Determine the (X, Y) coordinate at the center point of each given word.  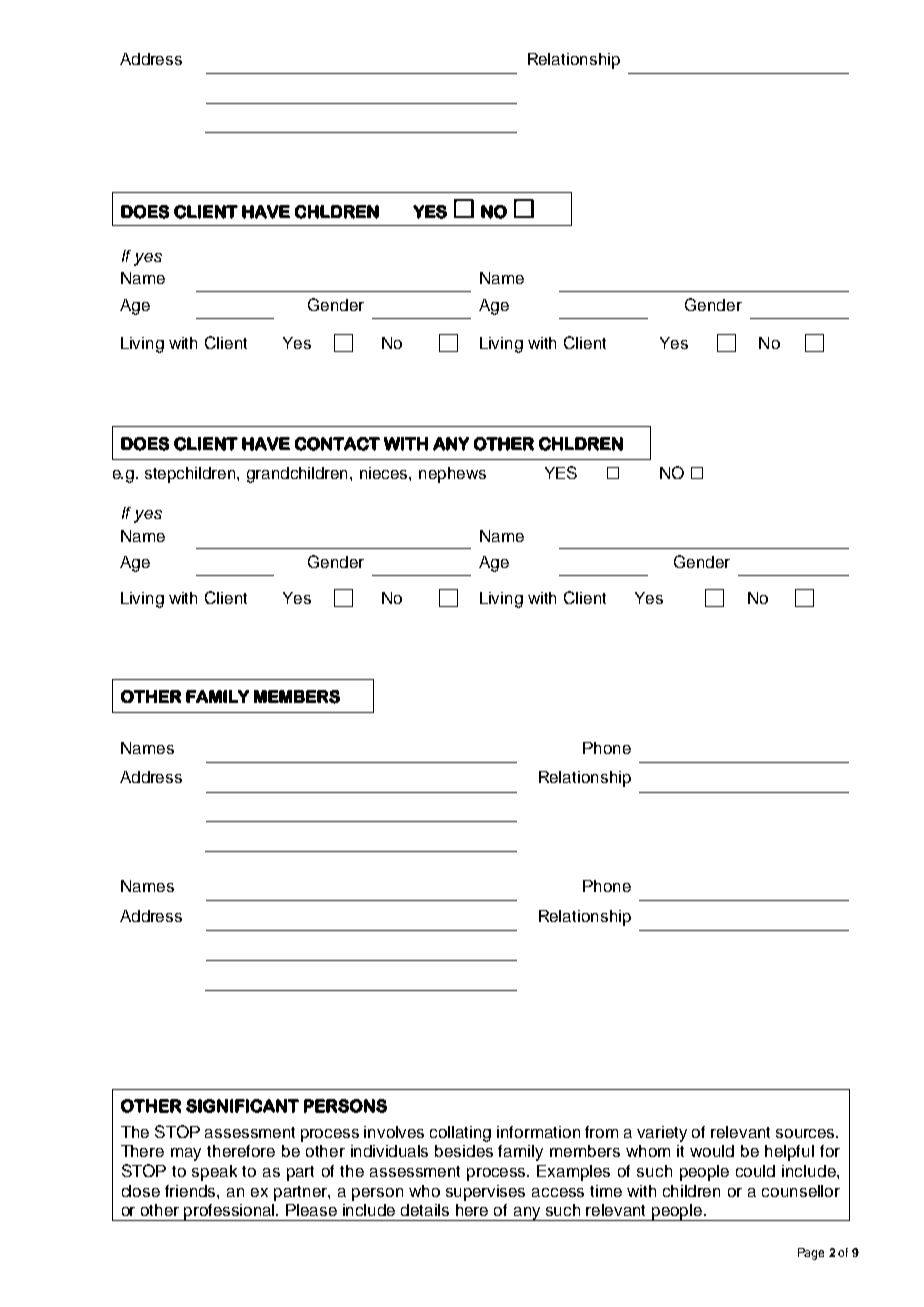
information (538, 1132)
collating (460, 1134)
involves (394, 1132)
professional (230, 1212)
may (186, 1154)
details (425, 1210)
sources (807, 1133)
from (601, 1132)
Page (811, 1254)
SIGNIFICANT (242, 1106)
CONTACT (337, 444)
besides (464, 1151)
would (712, 1151)
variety (662, 1134)
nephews (452, 475)
